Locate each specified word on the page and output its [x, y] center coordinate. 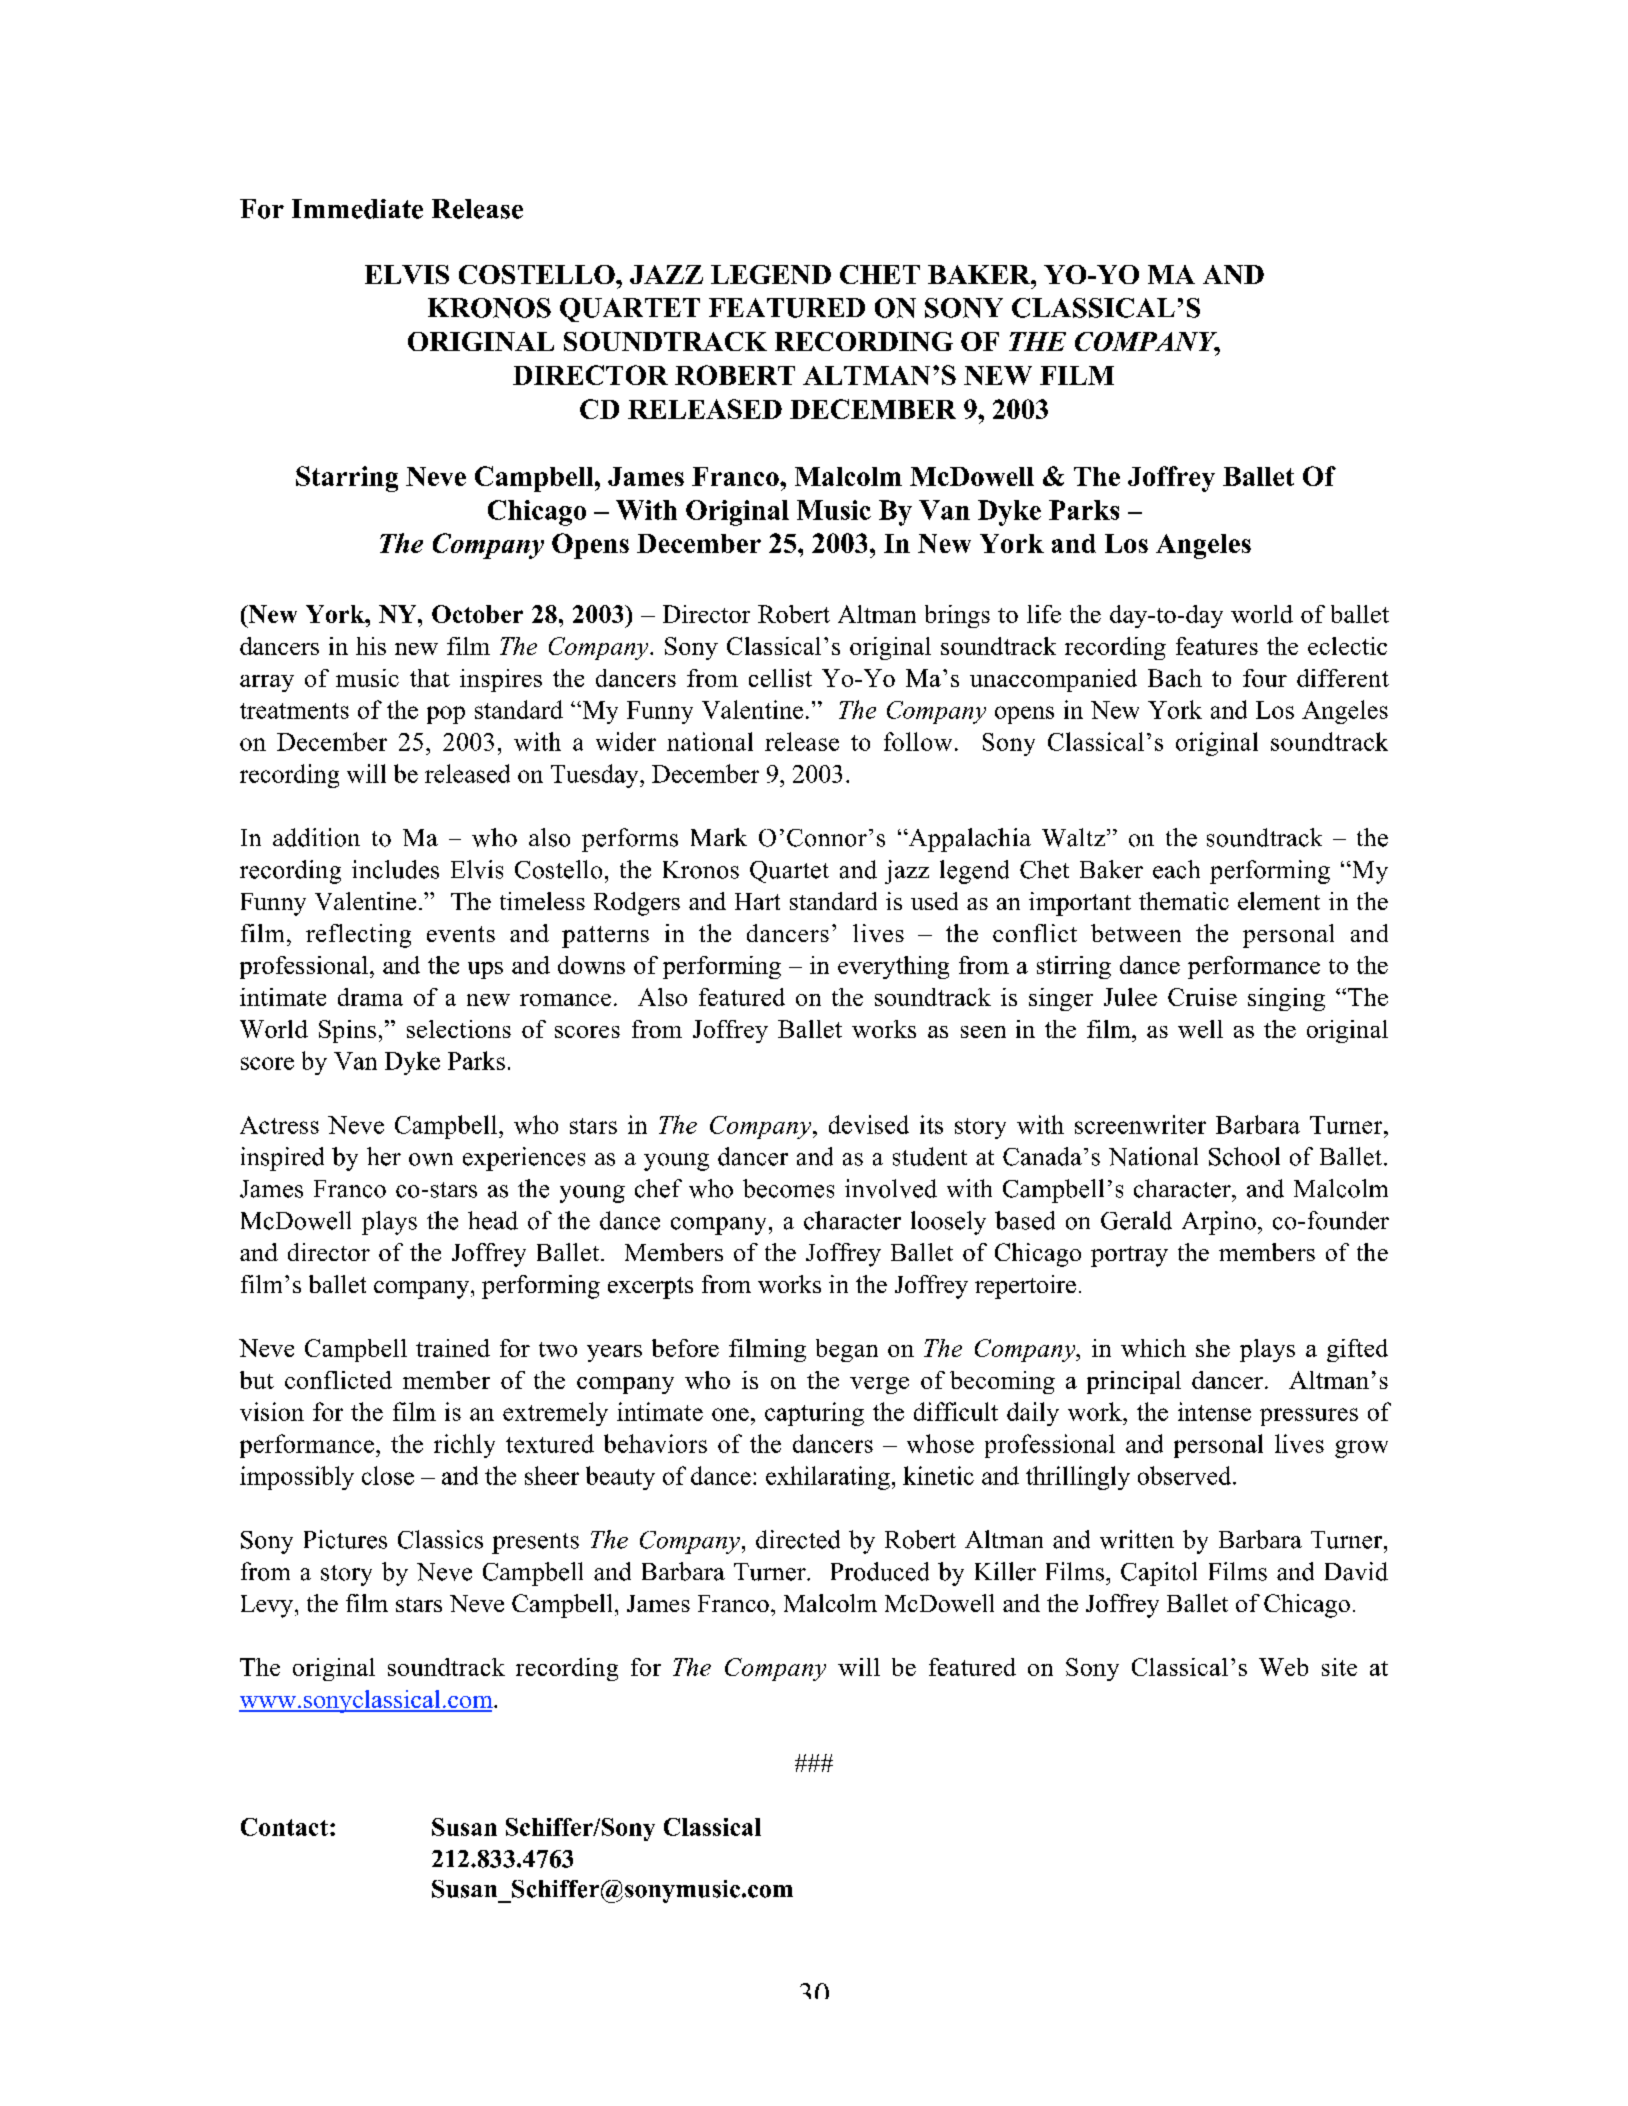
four [1265, 678]
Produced [880, 1571]
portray [1129, 1256]
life [1044, 614]
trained [453, 1348]
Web [1283, 1667]
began [847, 1350]
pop [446, 715]
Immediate [357, 209]
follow [918, 741]
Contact [284, 1827]
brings [957, 616]
